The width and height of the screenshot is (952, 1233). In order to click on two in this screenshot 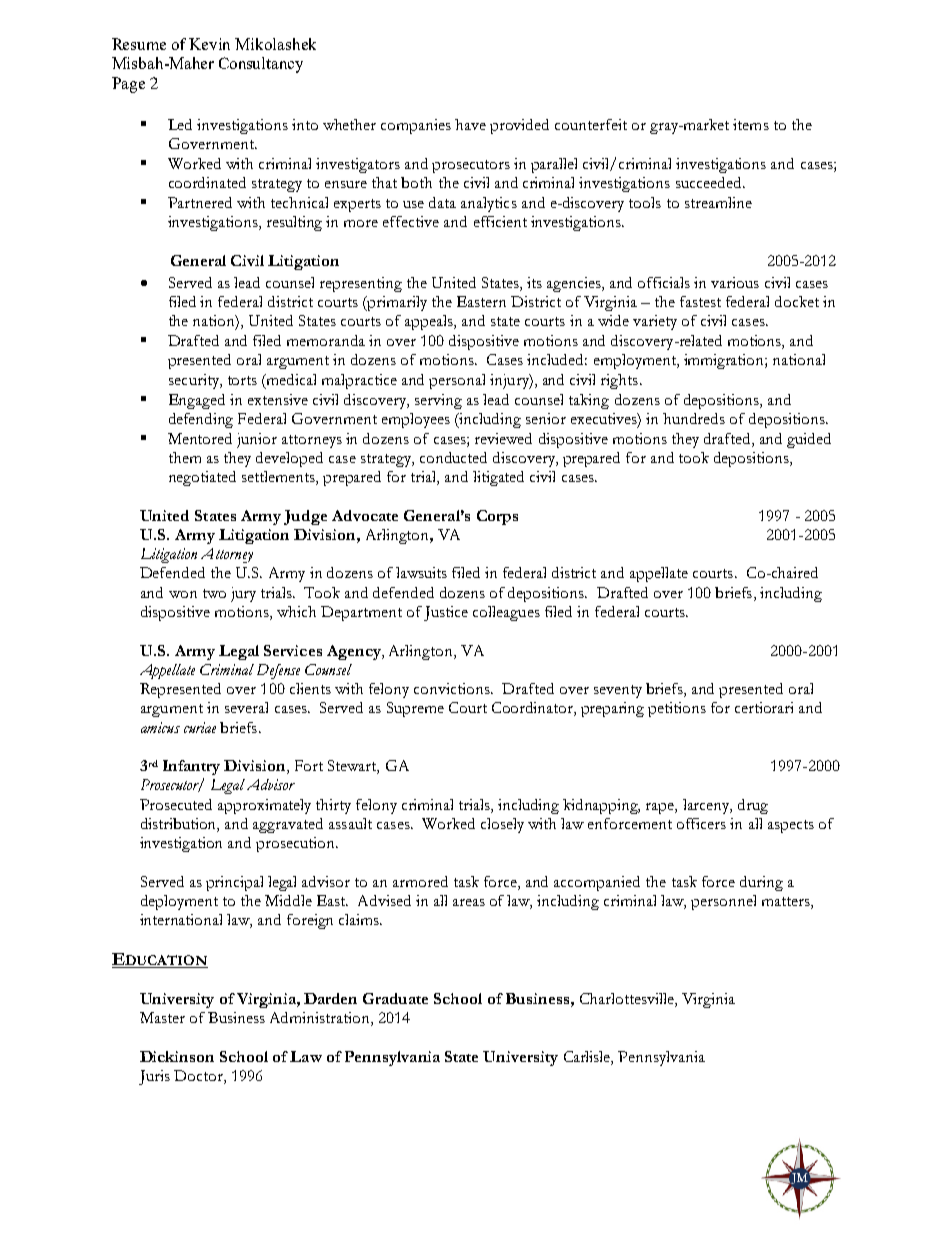, I will do `click(214, 593)`.
